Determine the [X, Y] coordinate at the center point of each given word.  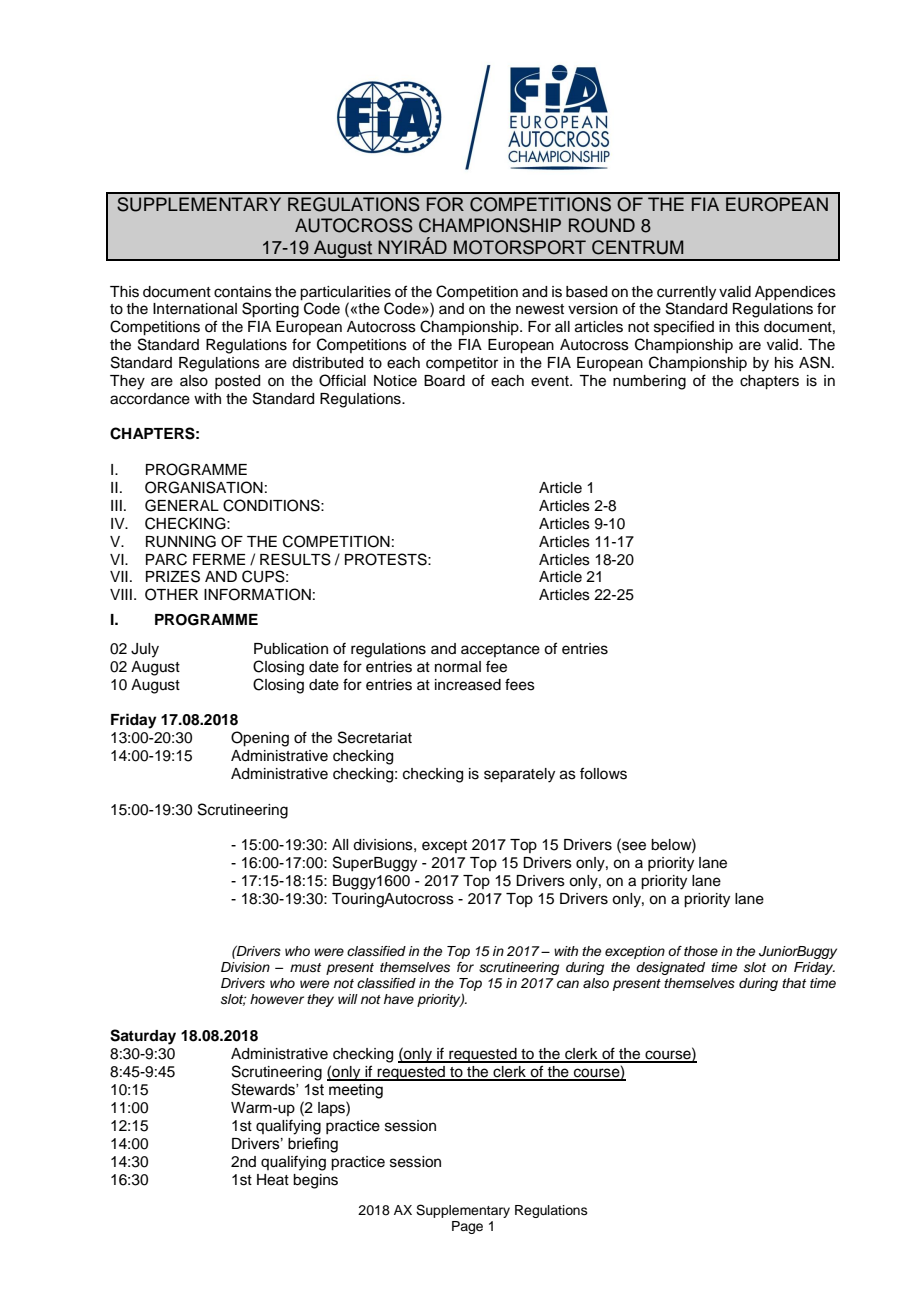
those [701, 951]
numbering [649, 382]
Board [444, 381]
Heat [273, 1180]
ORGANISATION [204, 487]
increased [468, 685]
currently [686, 293]
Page [467, 1227]
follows [603, 773]
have [399, 999]
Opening [260, 739]
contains [243, 292]
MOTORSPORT [520, 247]
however [277, 999]
